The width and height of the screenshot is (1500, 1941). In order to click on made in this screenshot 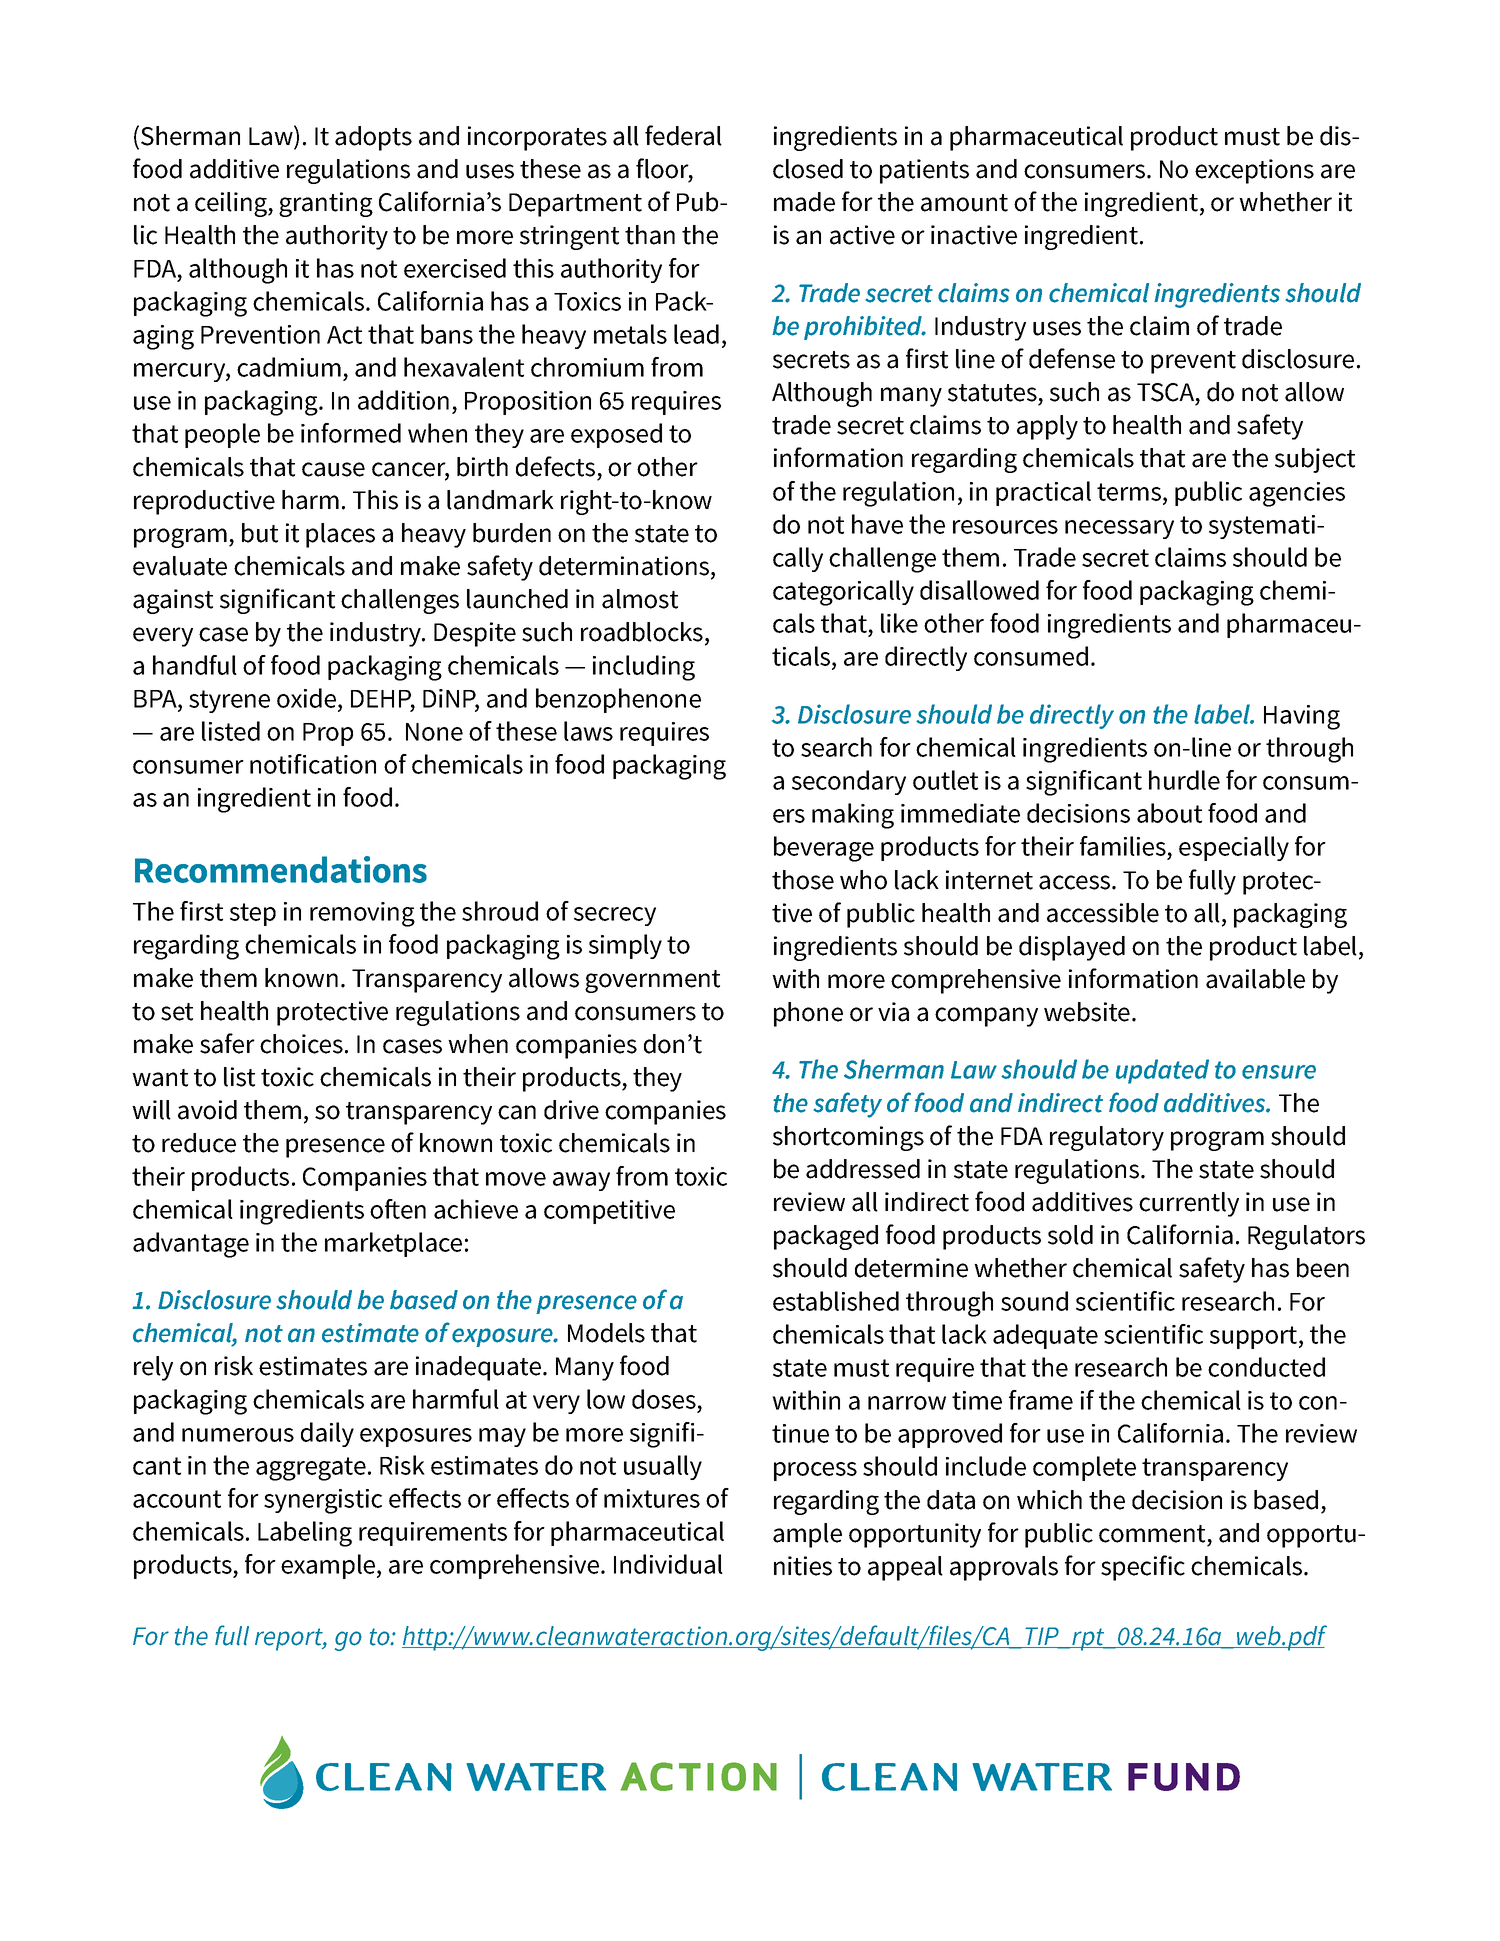, I will do `click(804, 202)`.
